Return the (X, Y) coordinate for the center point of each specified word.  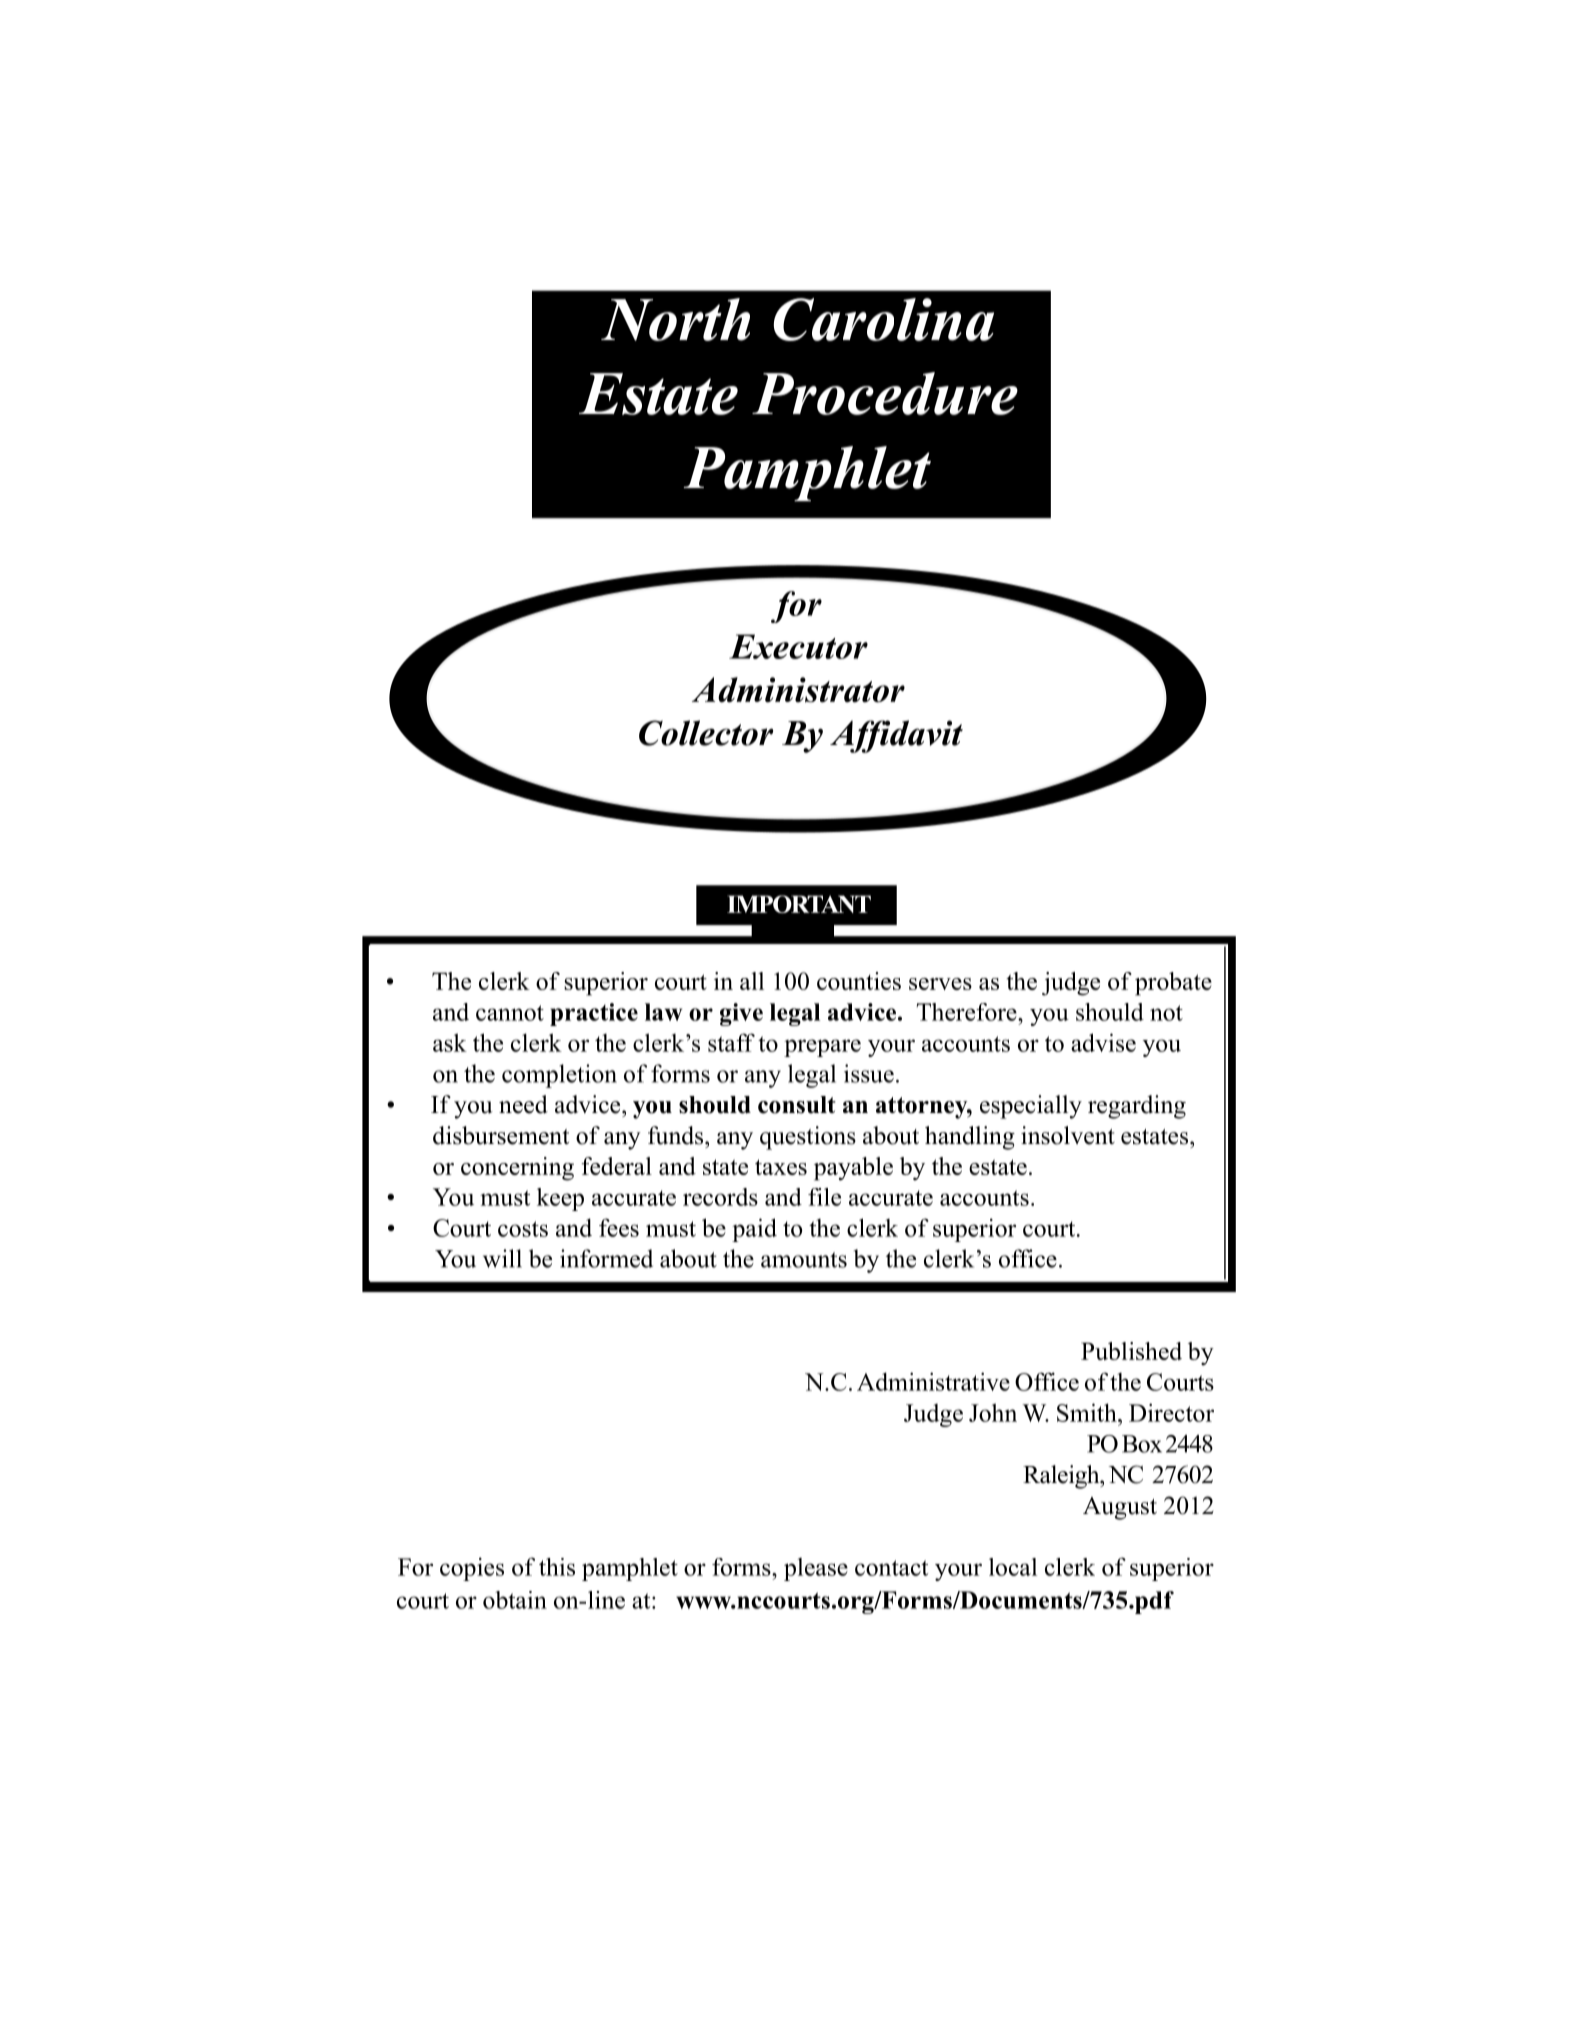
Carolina (883, 319)
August (1120, 1508)
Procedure (885, 393)
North (675, 319)
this (557, 1567)
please (816, 1569)
